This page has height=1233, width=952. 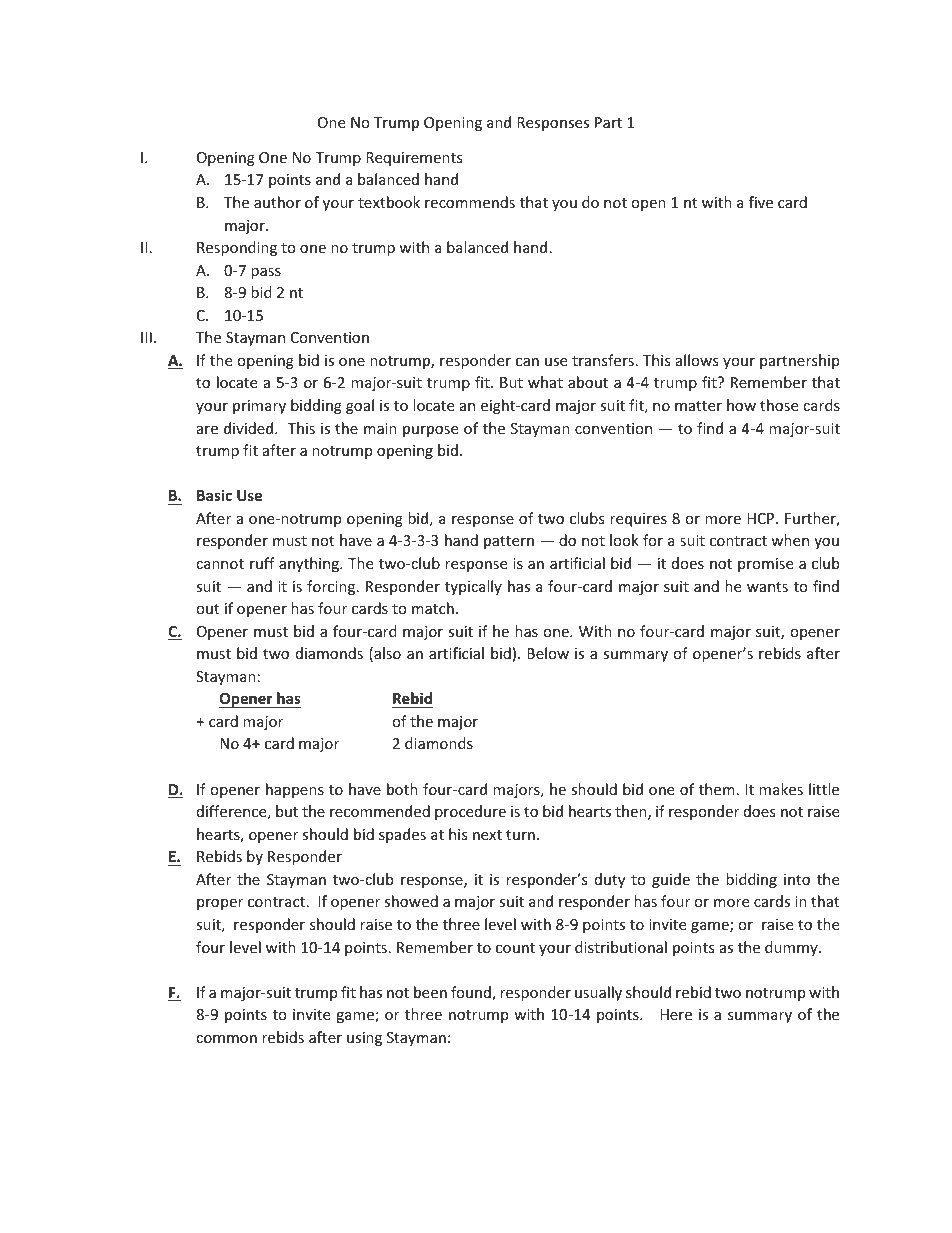 What do you see at coordinates (767, 587) in the page?
I see `wants` at bounding box center [767, 587].
